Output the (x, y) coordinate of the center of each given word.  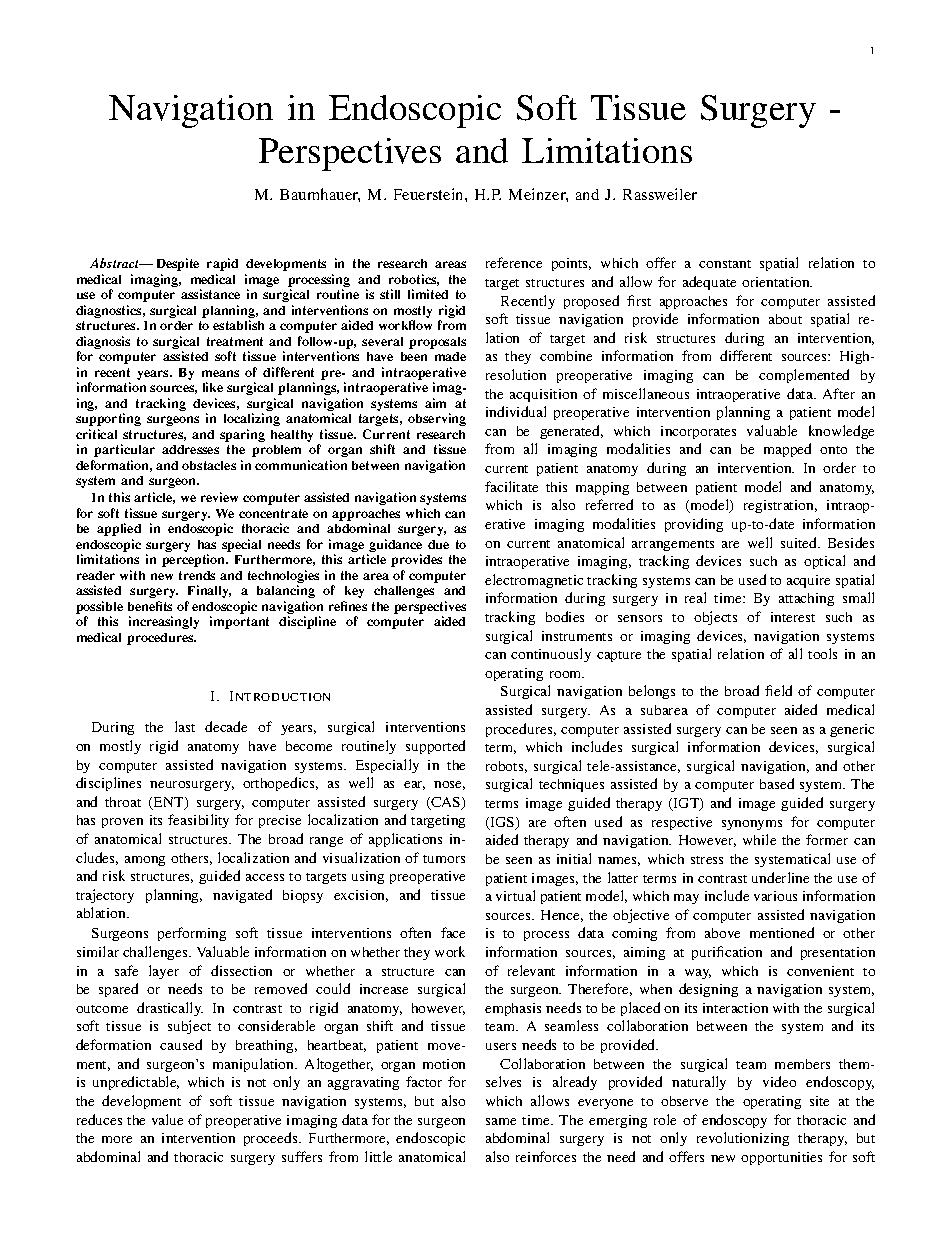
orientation (777, 282)
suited (800, 542)
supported (435, 747)
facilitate (511, 486)
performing (192, 934)
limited (428, 294)
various (775, 896)
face (453, 932)
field (778, 690)
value (167, 1119)
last (185, 726)
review (219, 497)
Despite (178, 264)
